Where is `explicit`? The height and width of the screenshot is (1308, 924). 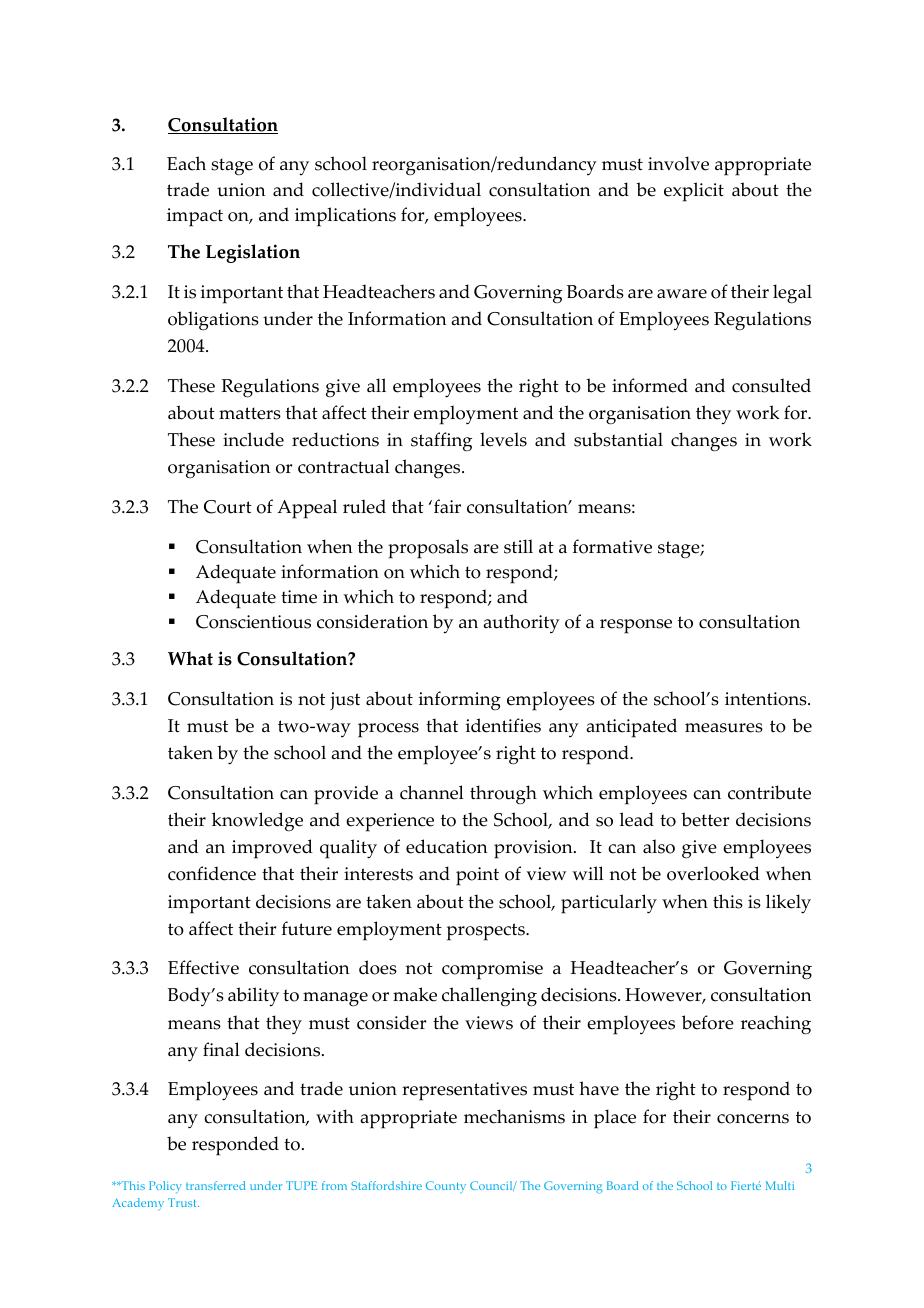 explicit is located at coordinates (694, 192).
